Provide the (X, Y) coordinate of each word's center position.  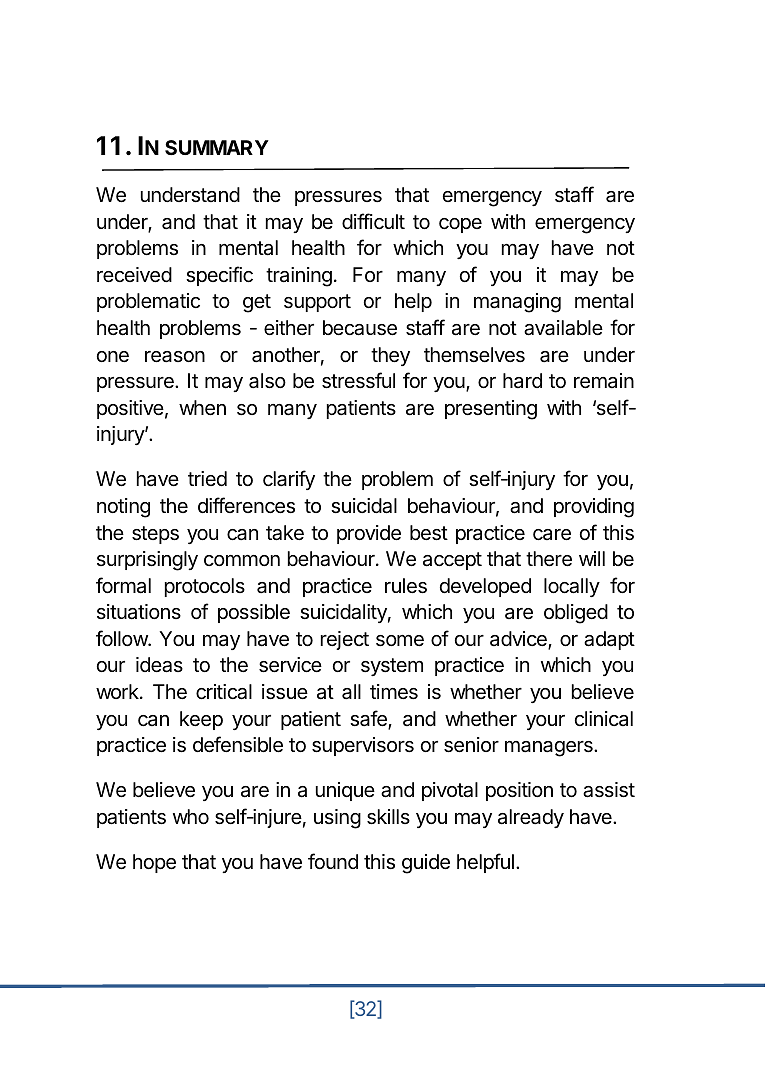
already (531, 818)
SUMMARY (217, 147)
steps (155, 535)
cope (460, 225)
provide (369, 534)
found (333, 861)
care (552, 535)
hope (154, 863)
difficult (373, 221)
